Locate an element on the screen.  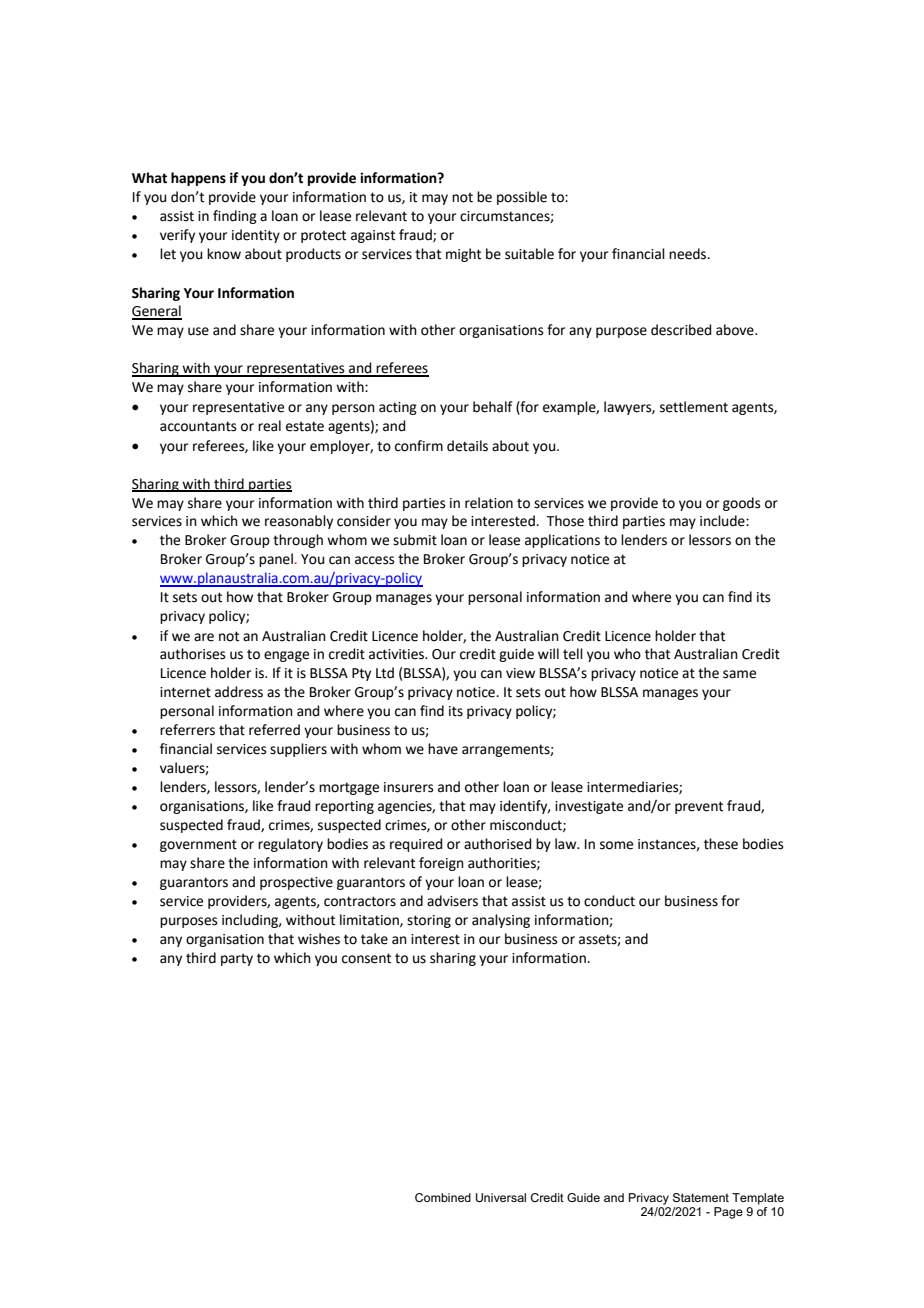
Statement is located at coordinates (701, 1197).
